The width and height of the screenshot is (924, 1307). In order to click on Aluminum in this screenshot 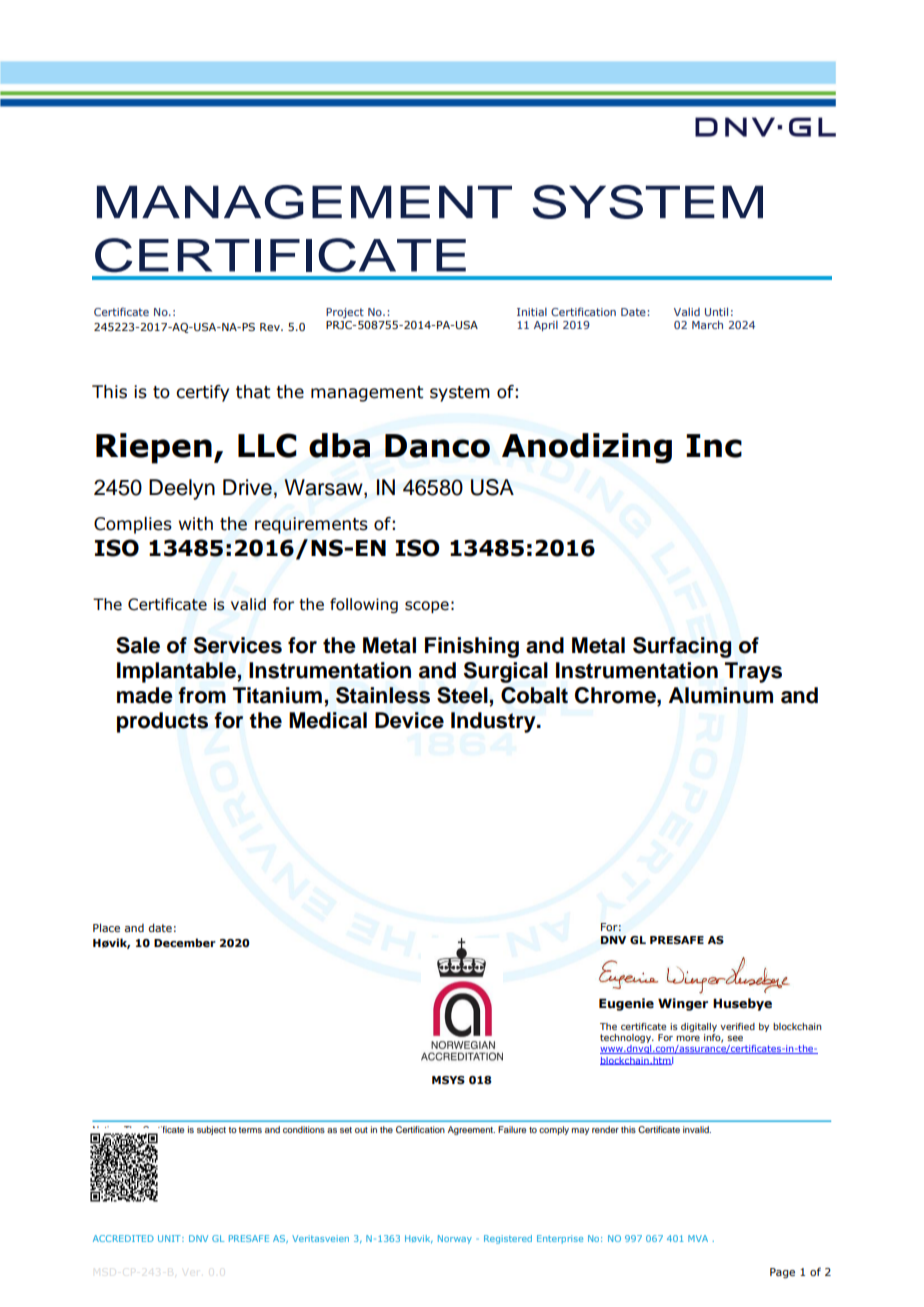, I will do `click(721, 695)`.
